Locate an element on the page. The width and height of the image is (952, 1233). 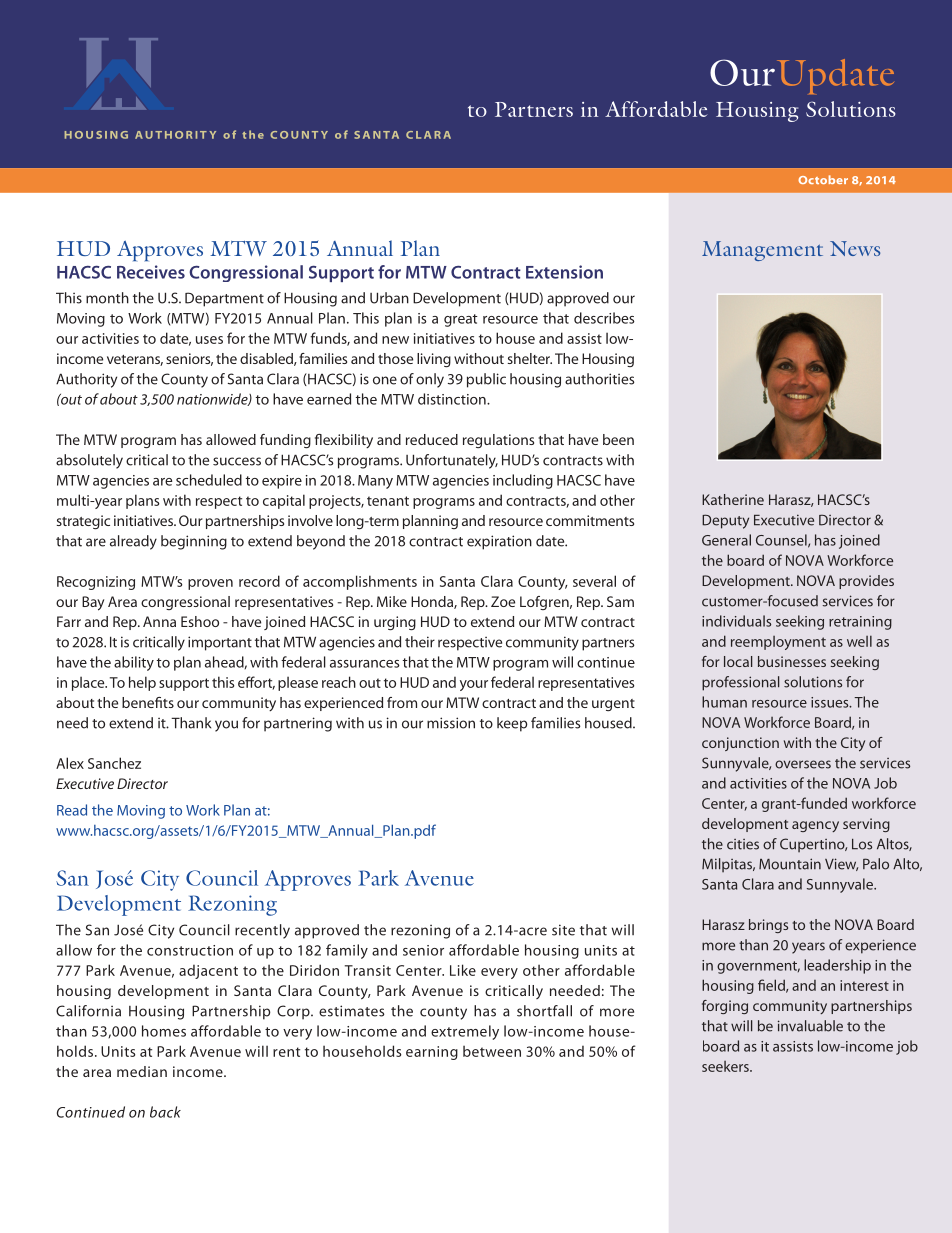
October is located at coordinates (823, 179).
